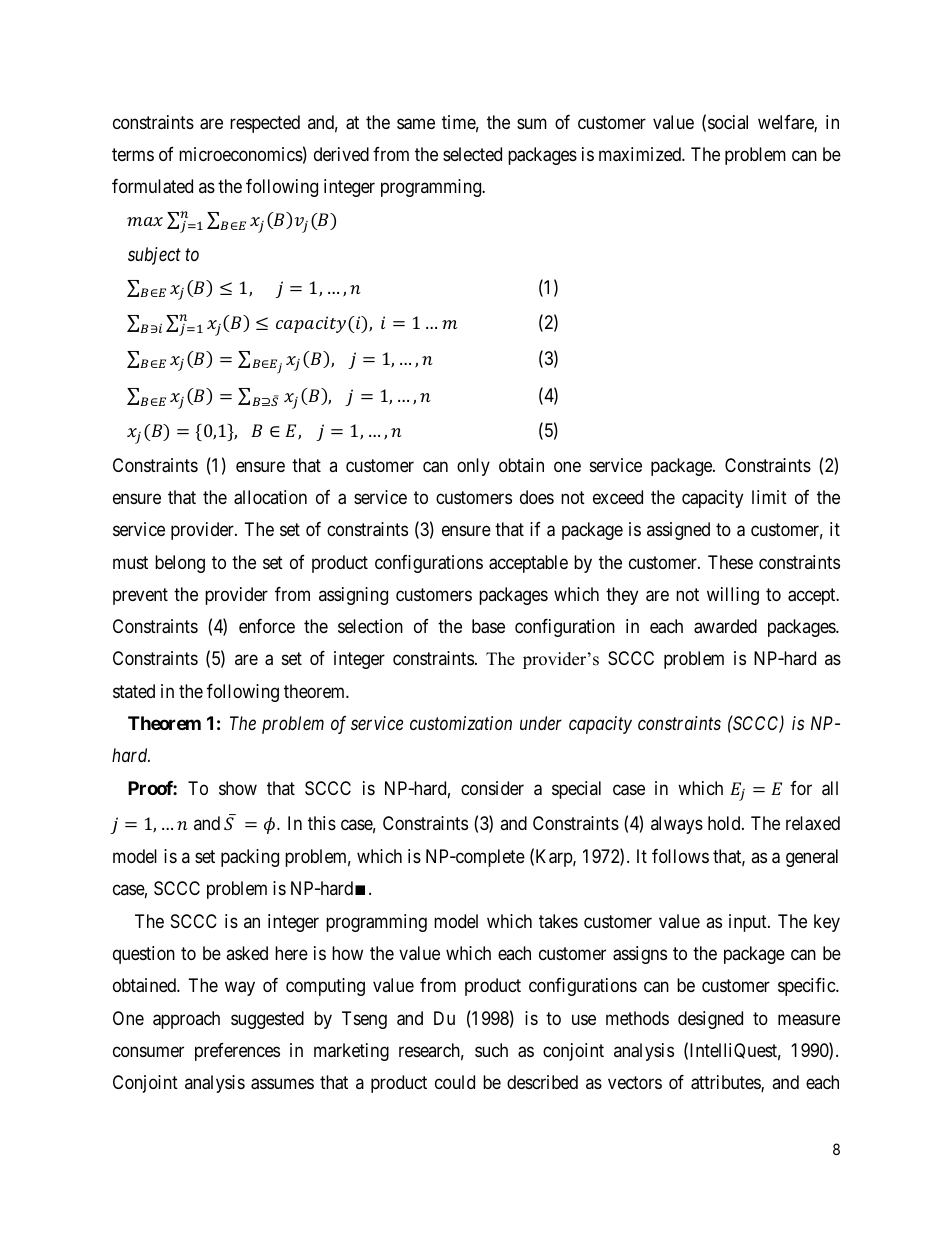 The width and height of the screenshot is (952, 1233). Describe the element at coordinates (241, 154) in the screenshot. I see `microeconomics` at that location.
